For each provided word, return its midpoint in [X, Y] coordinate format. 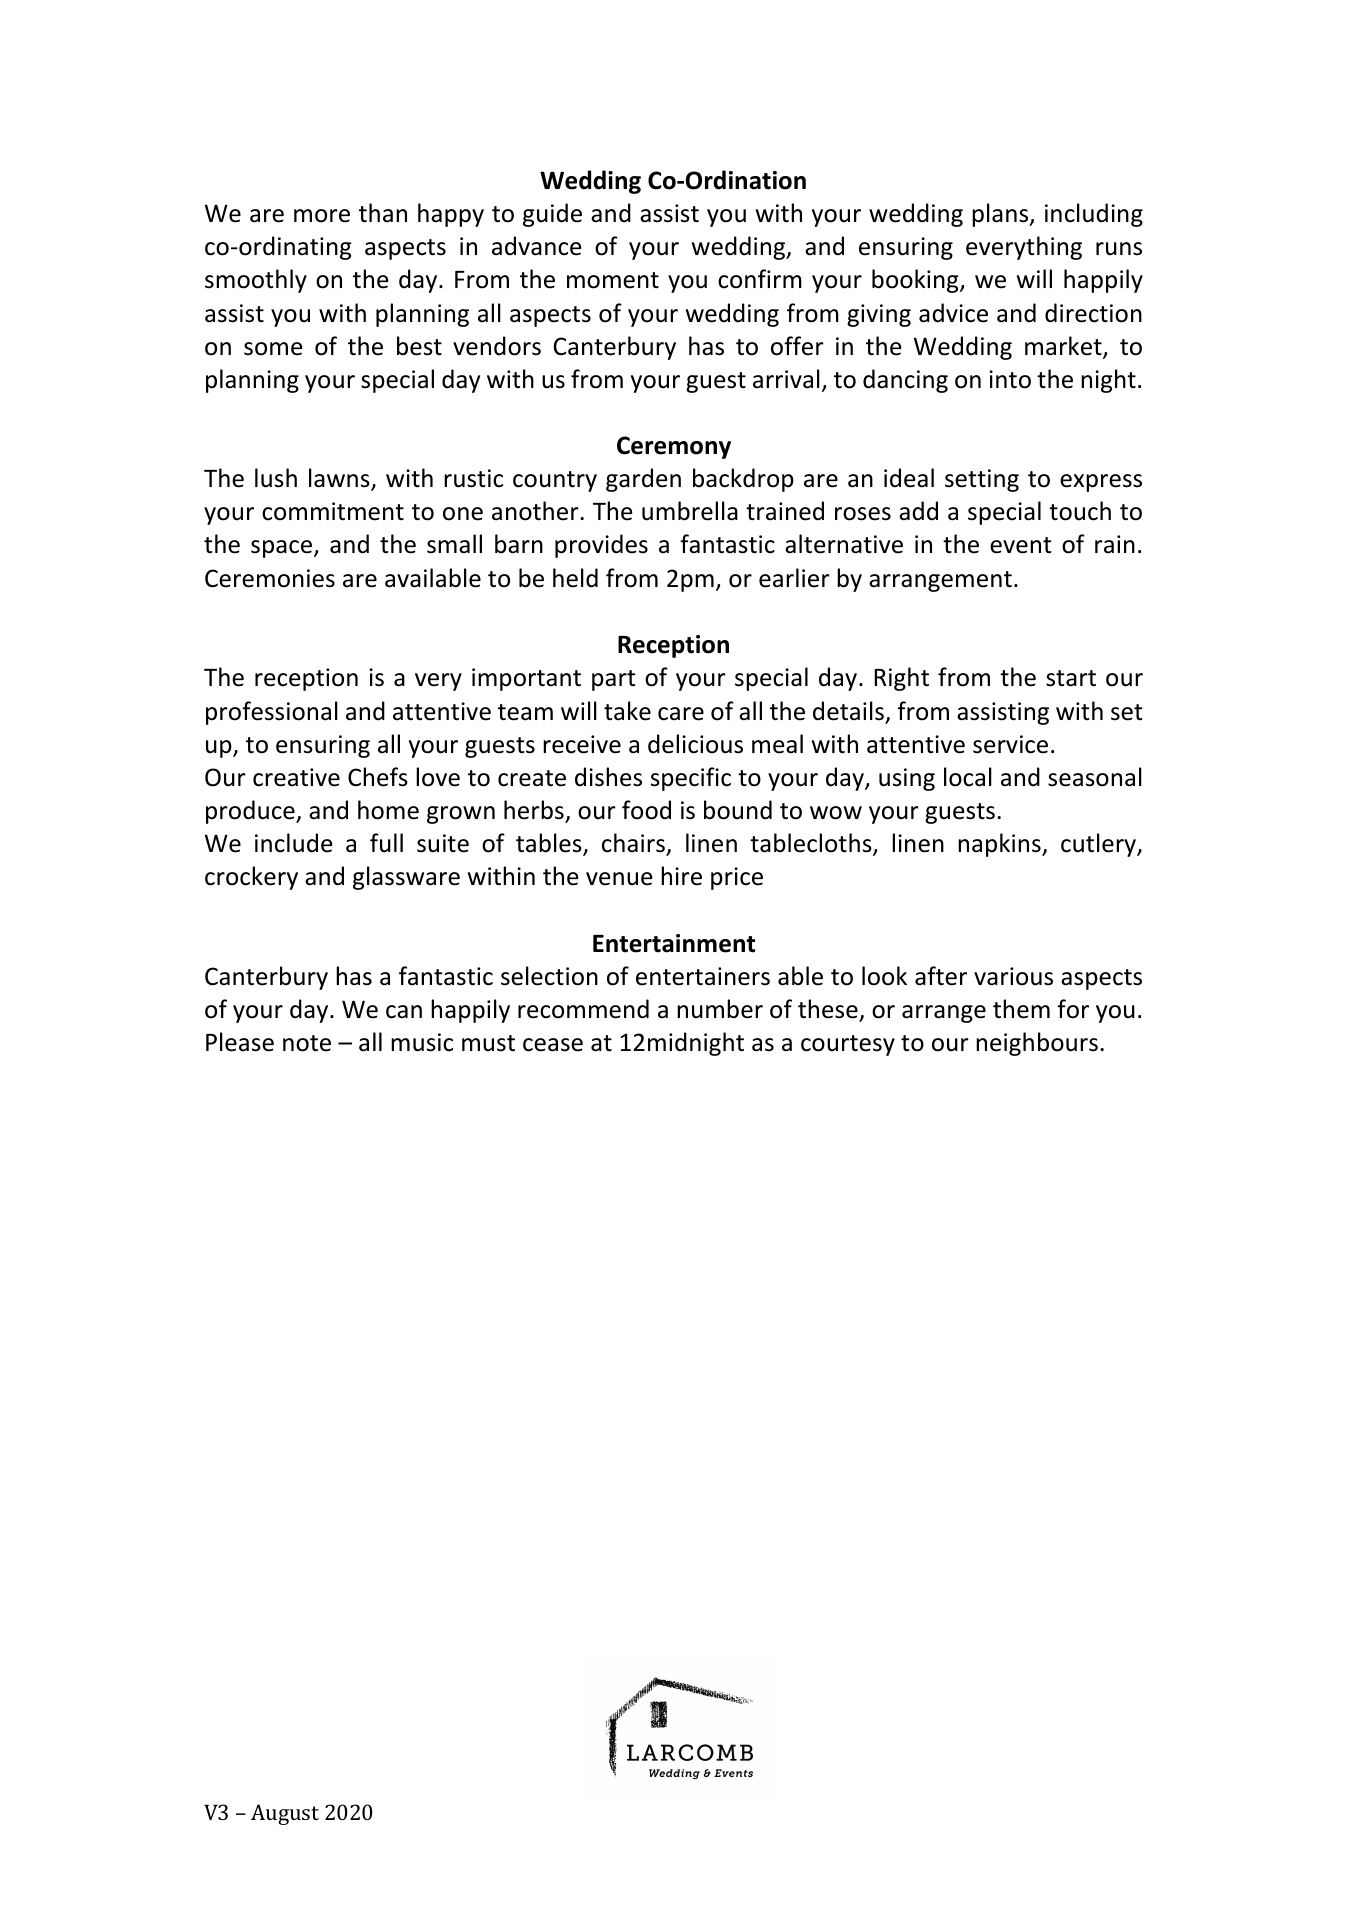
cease [553, 1045]
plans [1001, 215]
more [322, 216]
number [720, 1009]
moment [613, 280]
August [285, 1814]
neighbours [1037, 1044]
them [1021, 1009]
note [307, 1043]
